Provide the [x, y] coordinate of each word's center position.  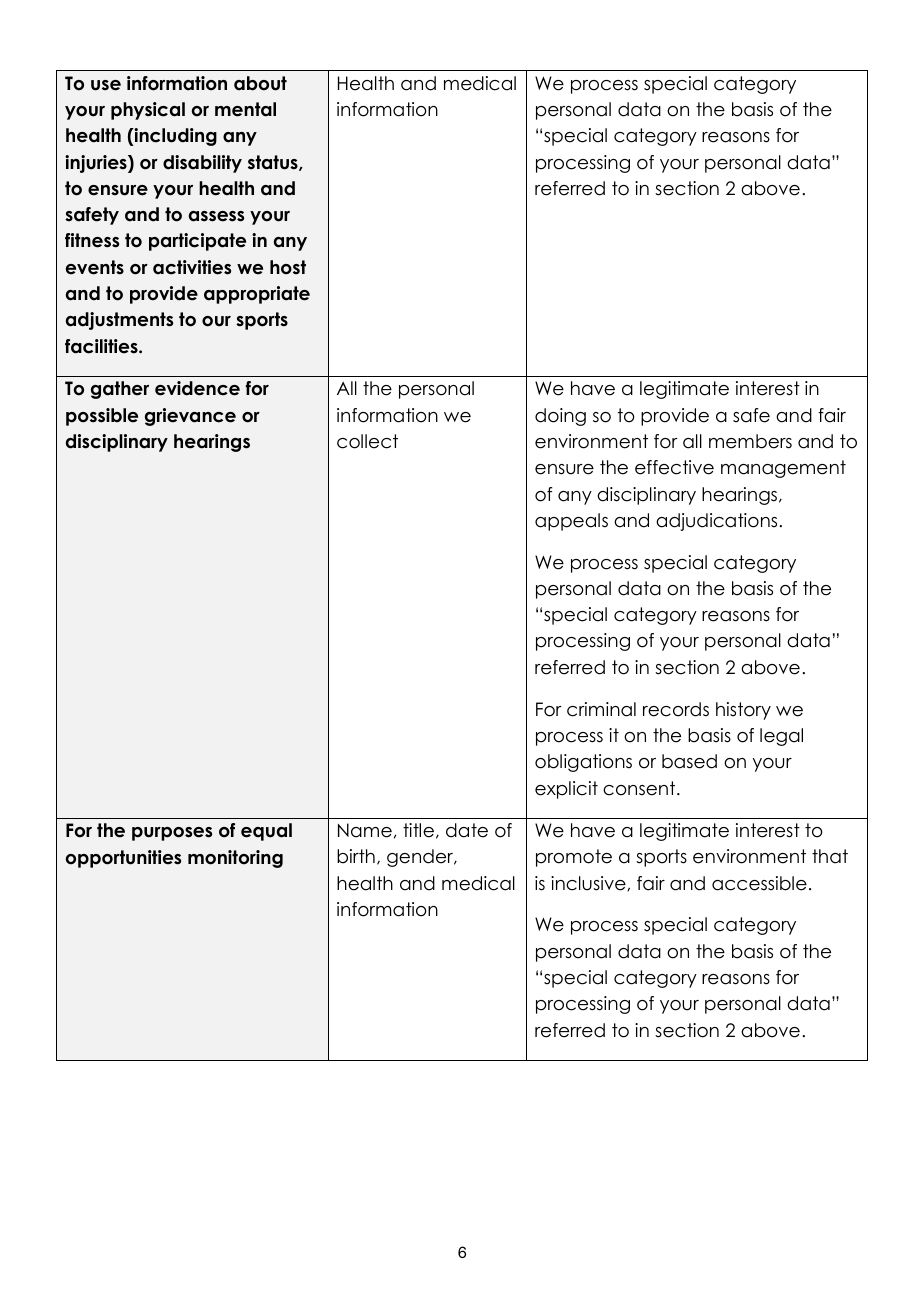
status [274, 163]
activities [192, 267]
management [783, 469]
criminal [601, 709]
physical [148, 111]
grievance [190, 417]
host [288, 267]
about [260, 83]
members [750, 441]
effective [674, 467]
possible [102, 417]
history [743, 711]
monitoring [235, 859]
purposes [172, 834]
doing [560, 417]
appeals [571, 522]
